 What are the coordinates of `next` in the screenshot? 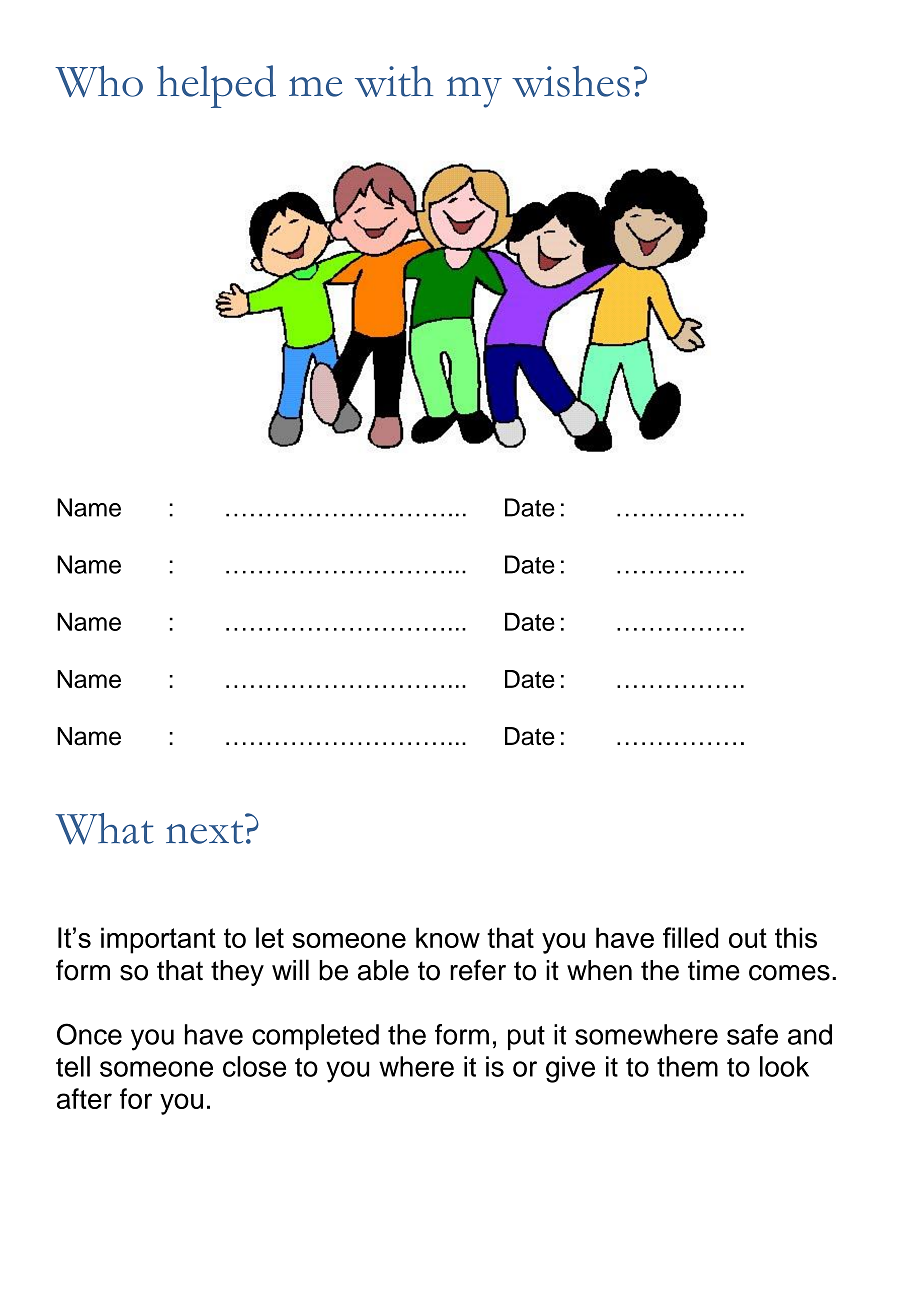 It's located at (204, 832).
